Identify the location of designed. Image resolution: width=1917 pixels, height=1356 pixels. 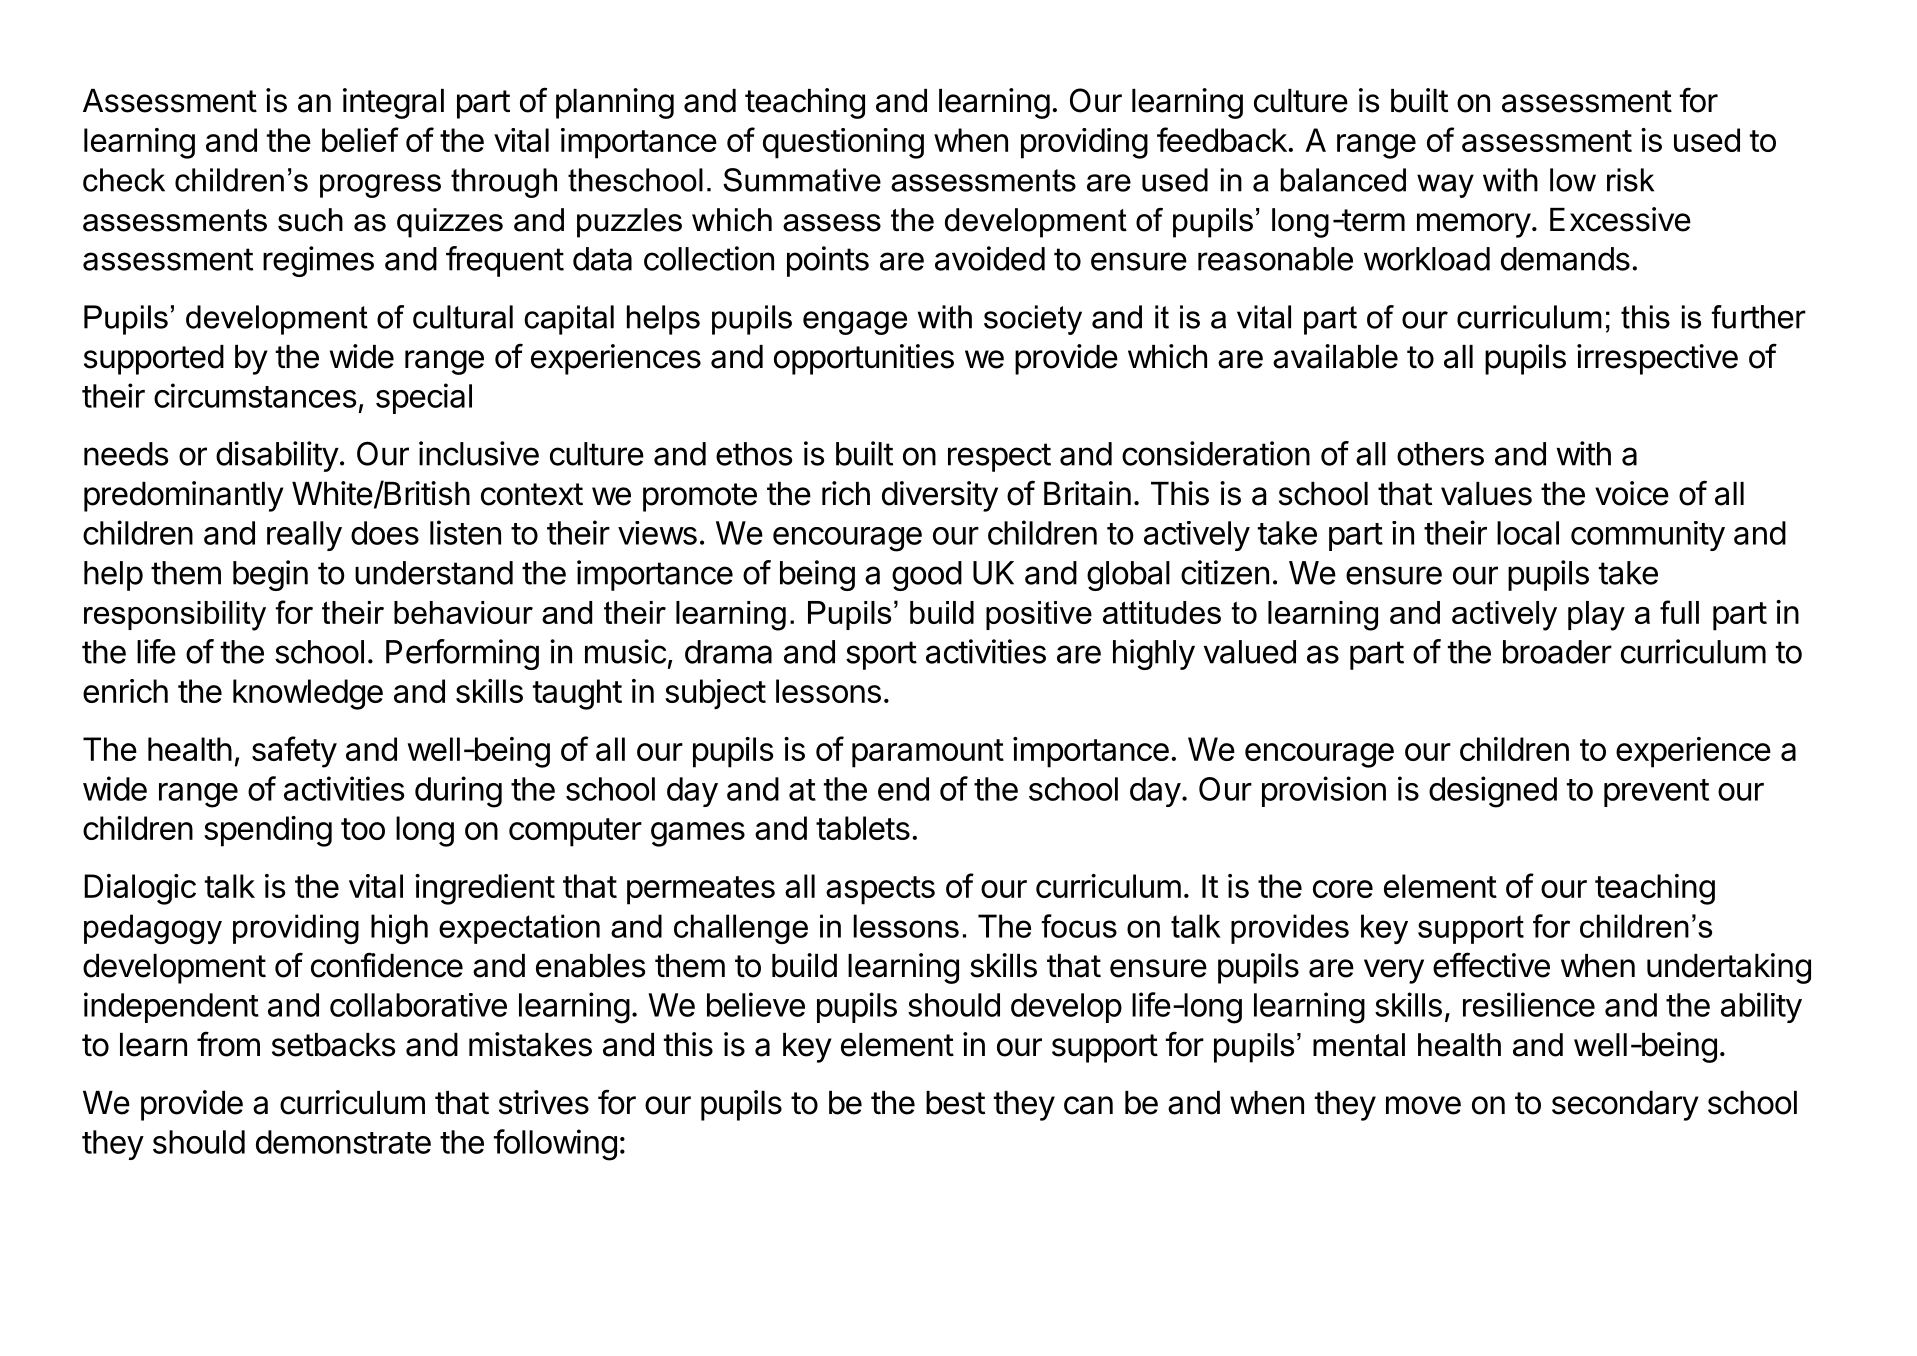
(1493, 792).
